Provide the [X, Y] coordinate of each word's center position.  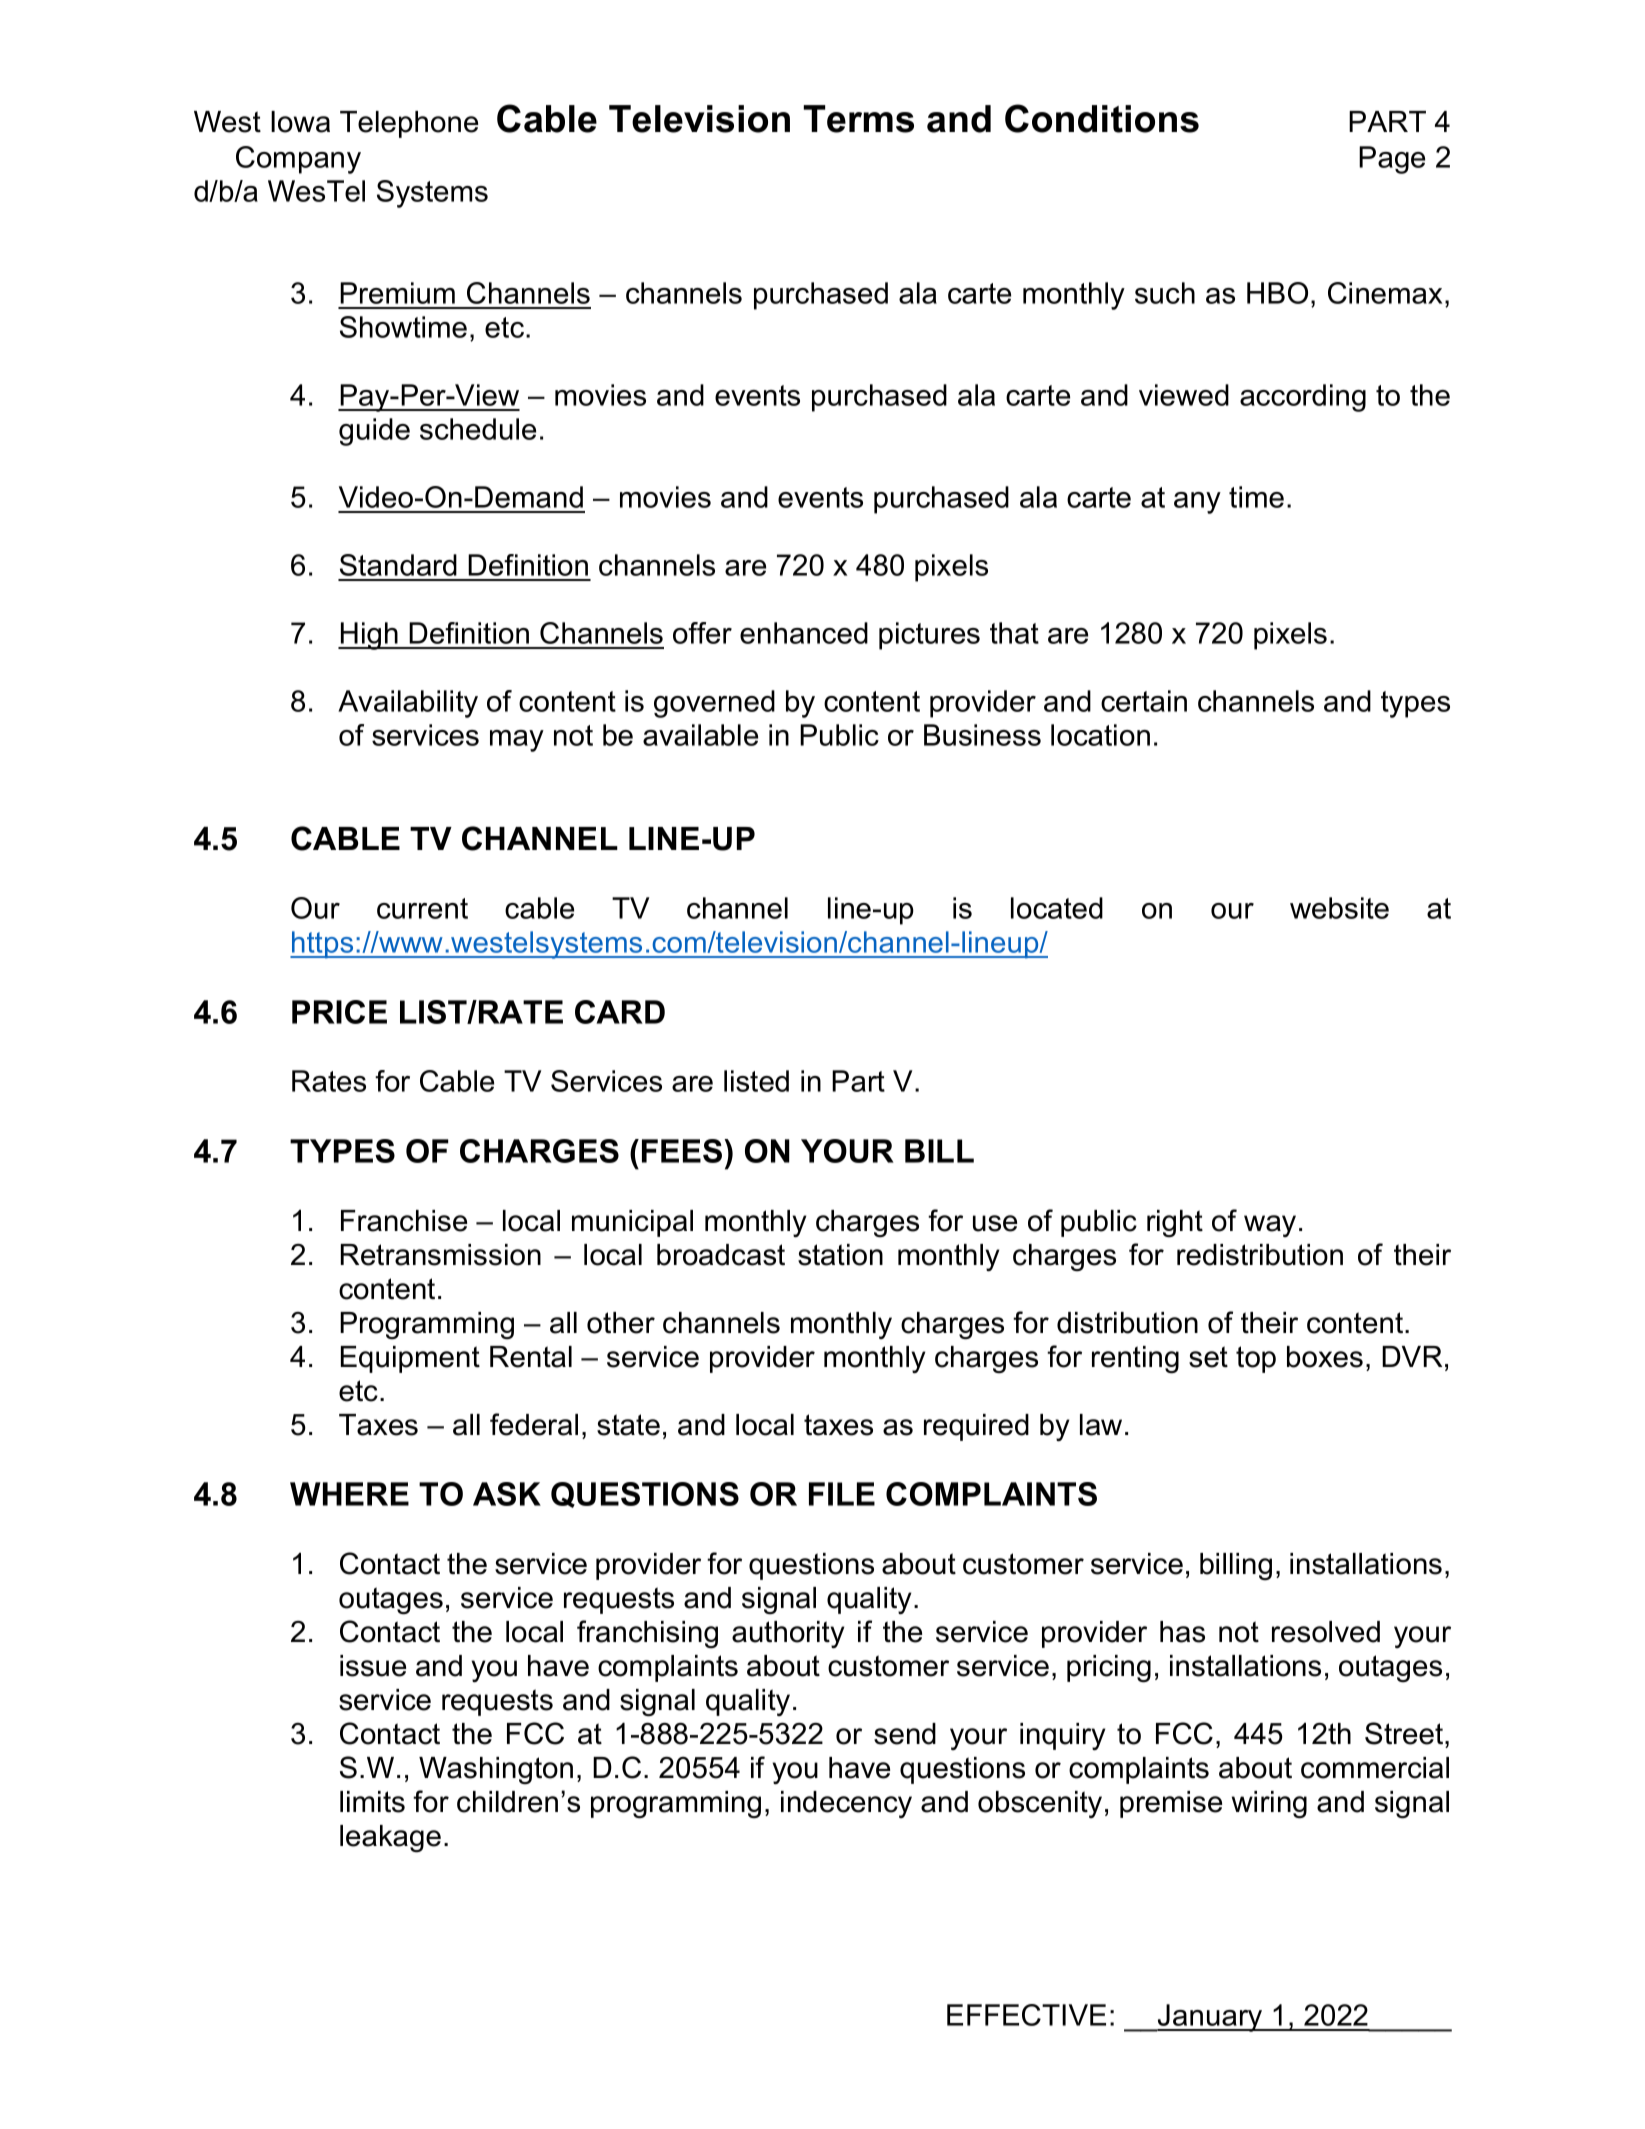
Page [1392, 160]
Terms [858, 119]
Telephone [409, 124]
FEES [683, 1151]
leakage [390, 1839]
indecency [846, 1804]
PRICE [339, 1012]
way [1270, 1226]
